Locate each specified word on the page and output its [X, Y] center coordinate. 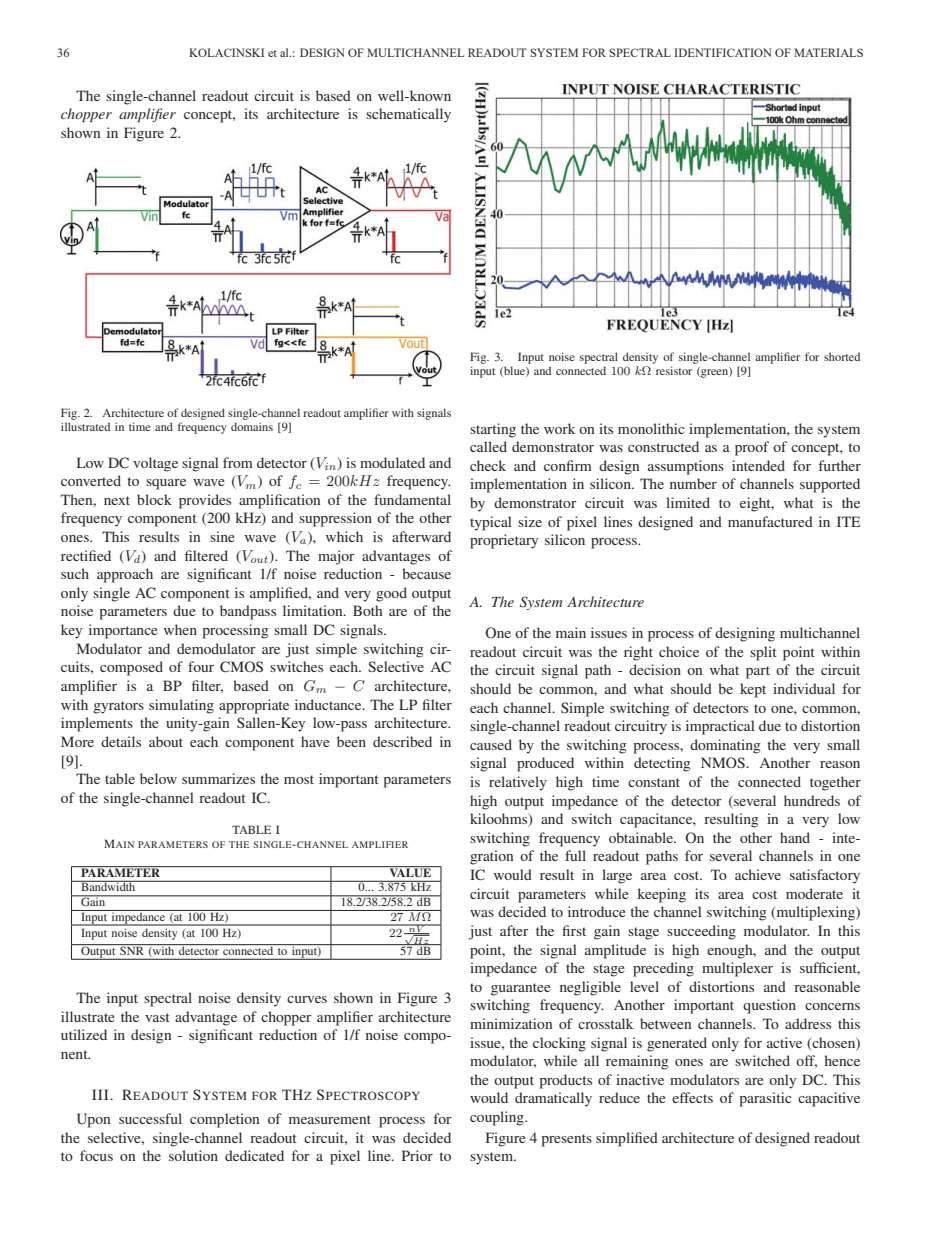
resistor [674, 370]
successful [150, 1118]
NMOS [724, 762]
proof [752, 448]
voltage [155, 464]
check [488, 465]
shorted [842, 356]
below [158, 778]
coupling [498, 1118]
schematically [408, 115]
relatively [518, 783]
